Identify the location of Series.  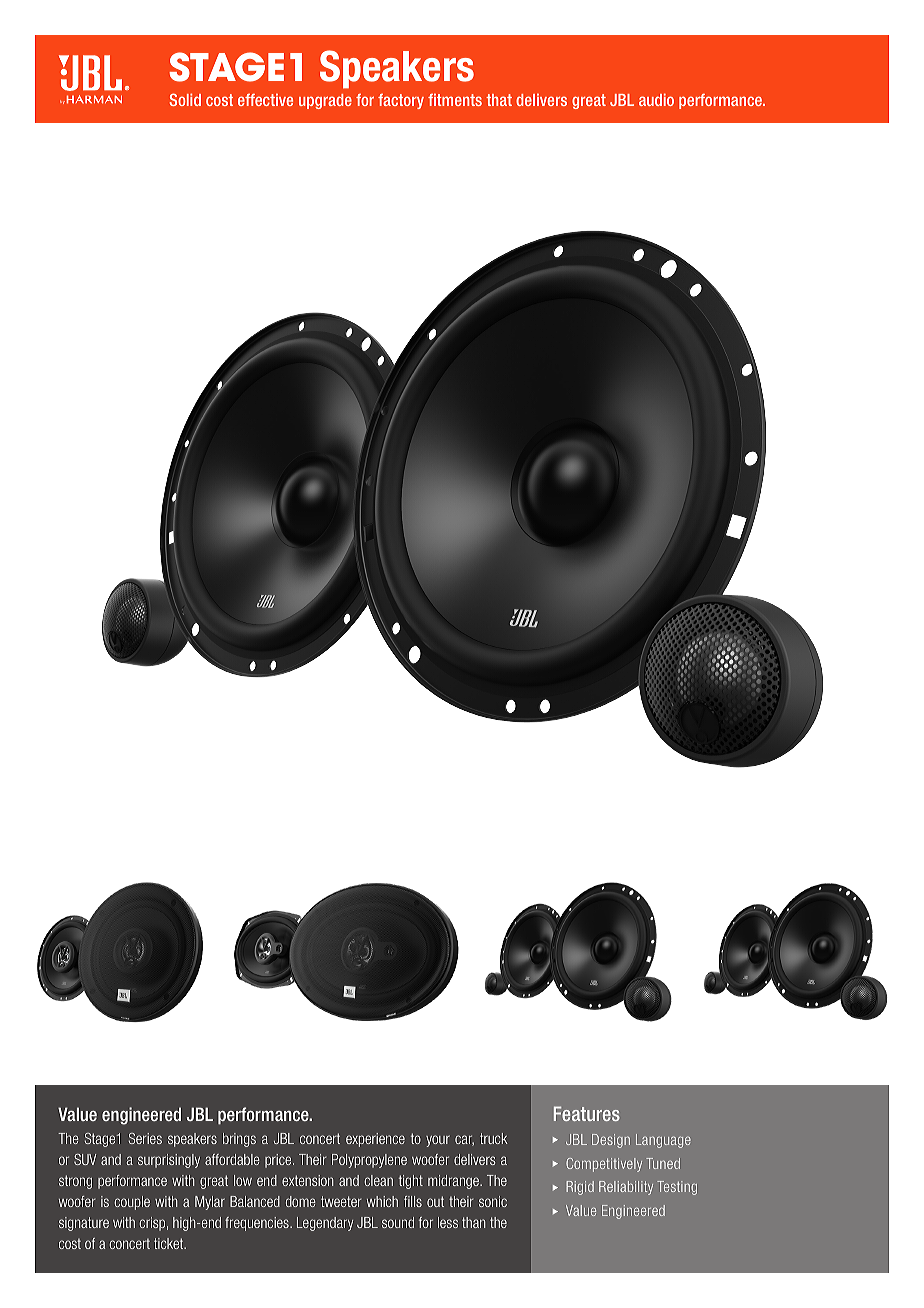
(145, 1138).
